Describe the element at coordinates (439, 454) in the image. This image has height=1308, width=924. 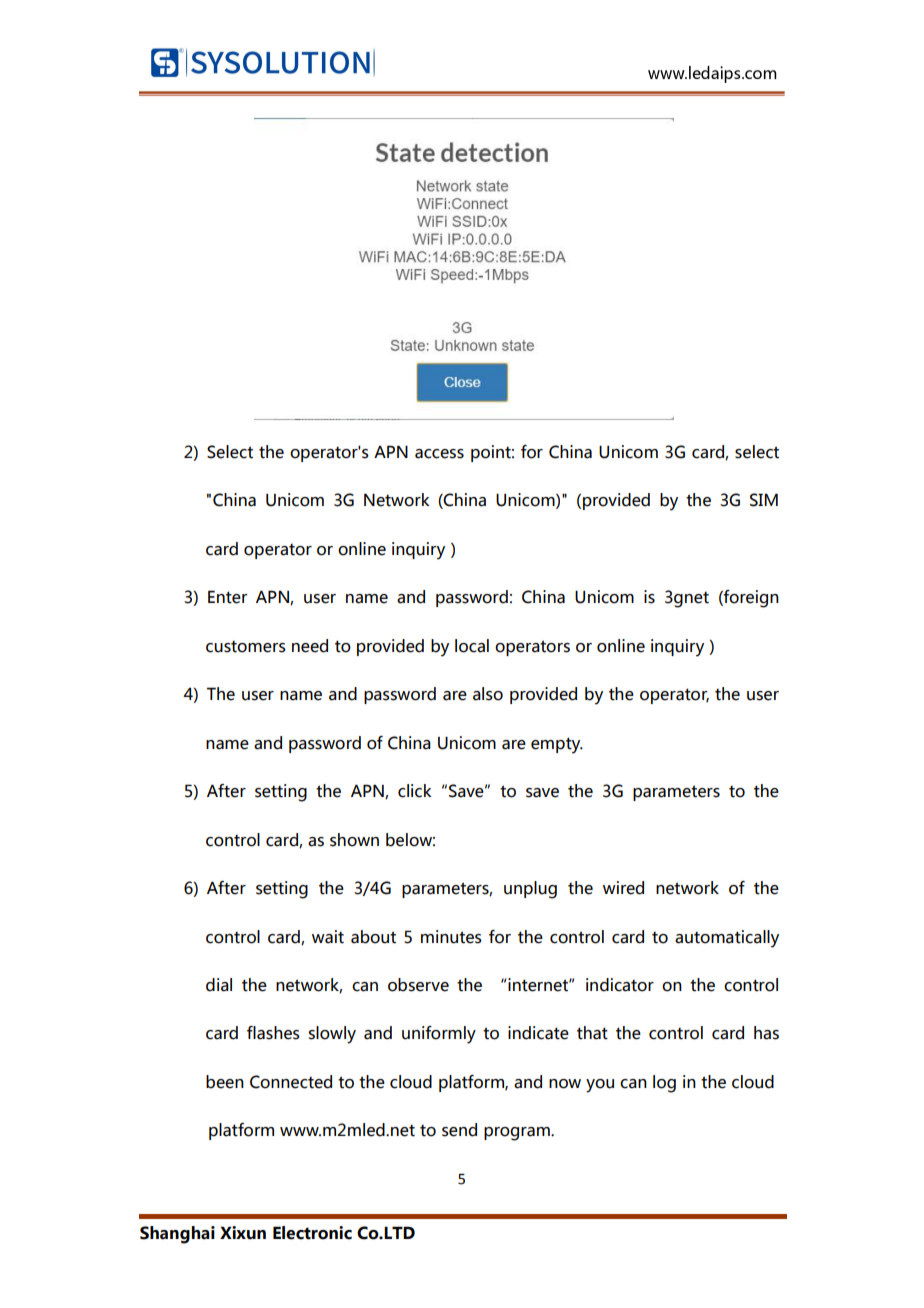
I see `access` at that location.
